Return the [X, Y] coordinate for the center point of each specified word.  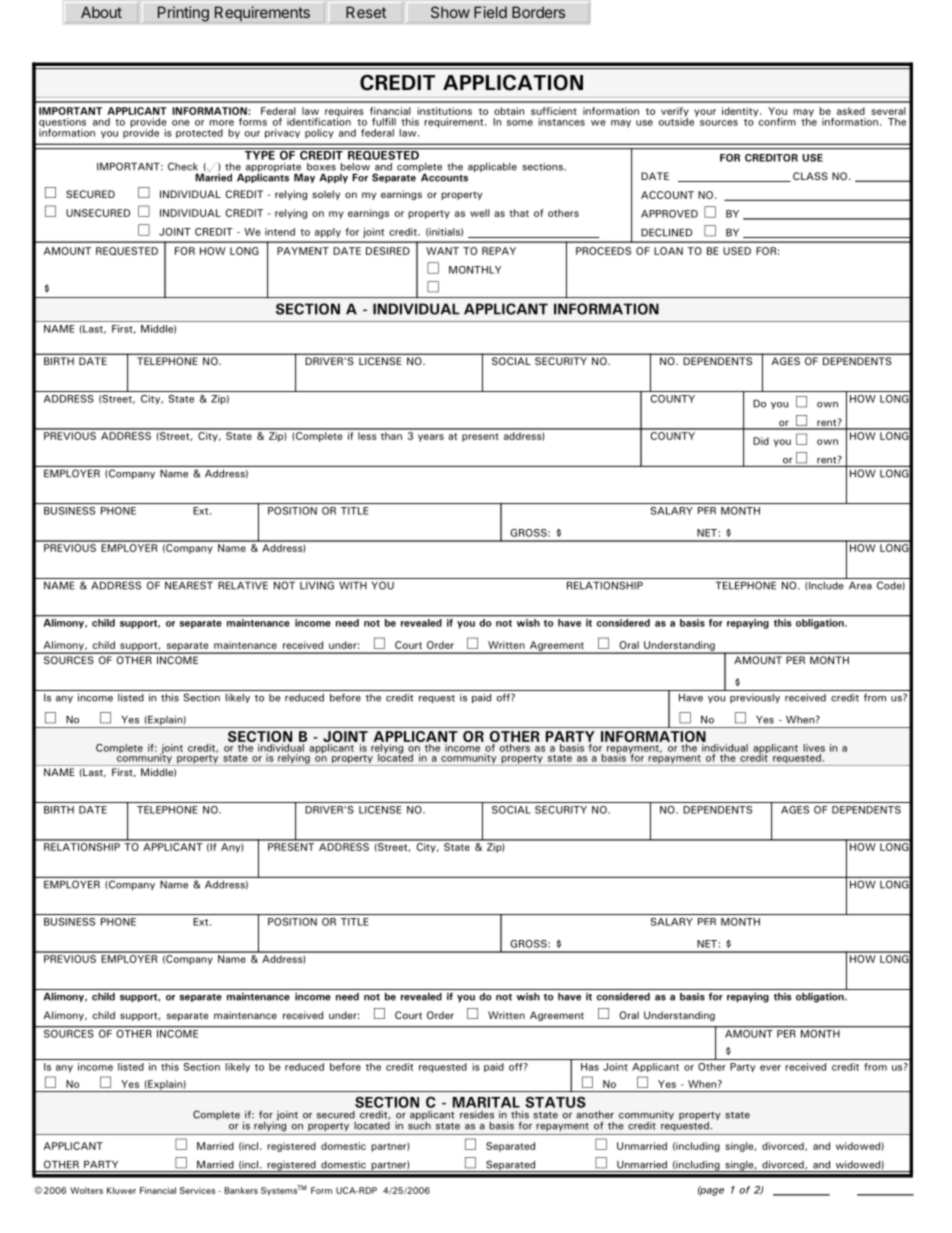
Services [197, 1190]
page [711, 1191]
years [431, 438]
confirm [777, 122]
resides [477, 1115]
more [221, 123]
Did [761, 441]
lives [814, 748]
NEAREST [189, 585]
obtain [509, 111]
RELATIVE [243, 585]
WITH [353, 585]
